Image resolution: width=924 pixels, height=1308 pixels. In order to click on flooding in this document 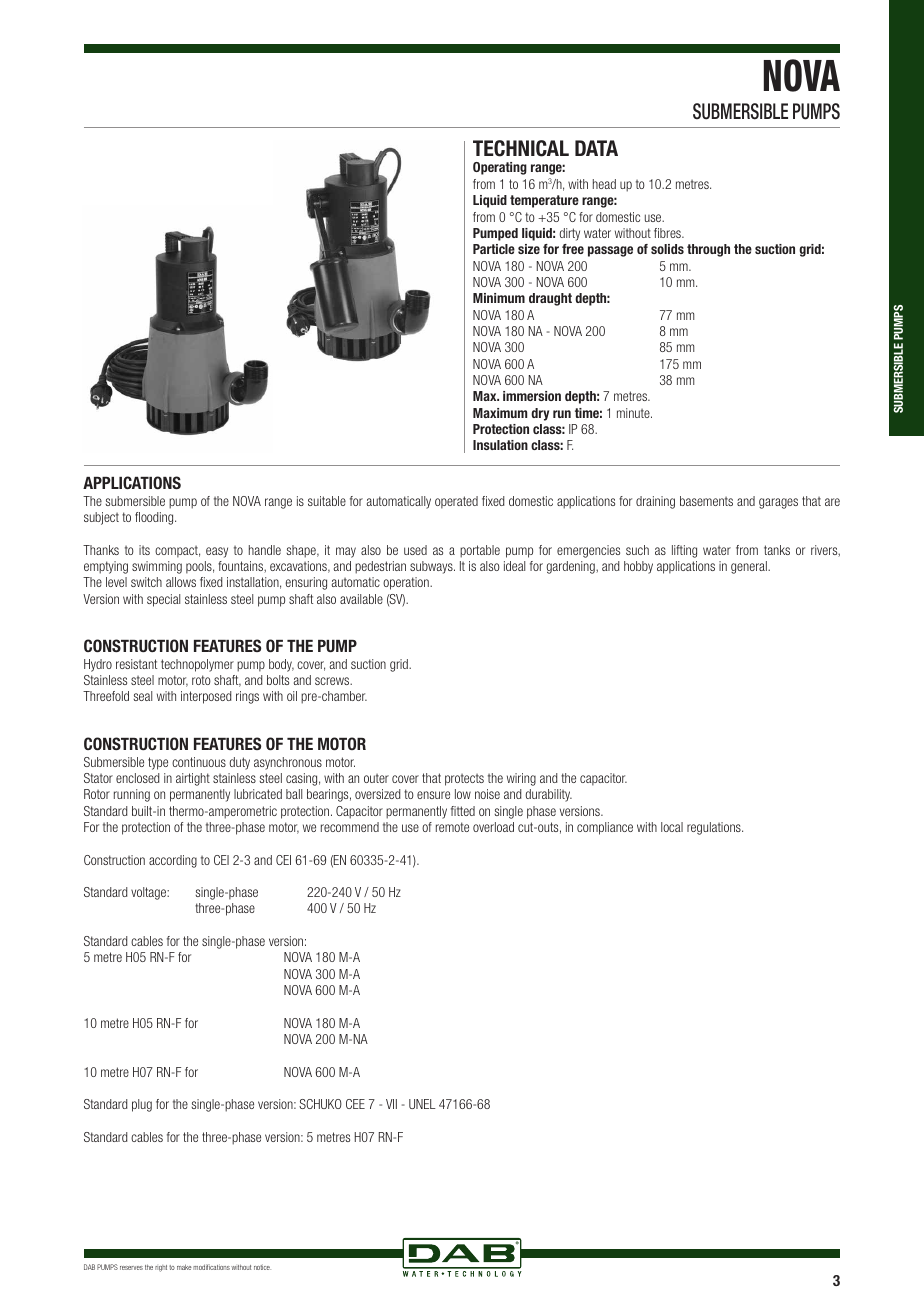, I will do `click(155, 518)`.
